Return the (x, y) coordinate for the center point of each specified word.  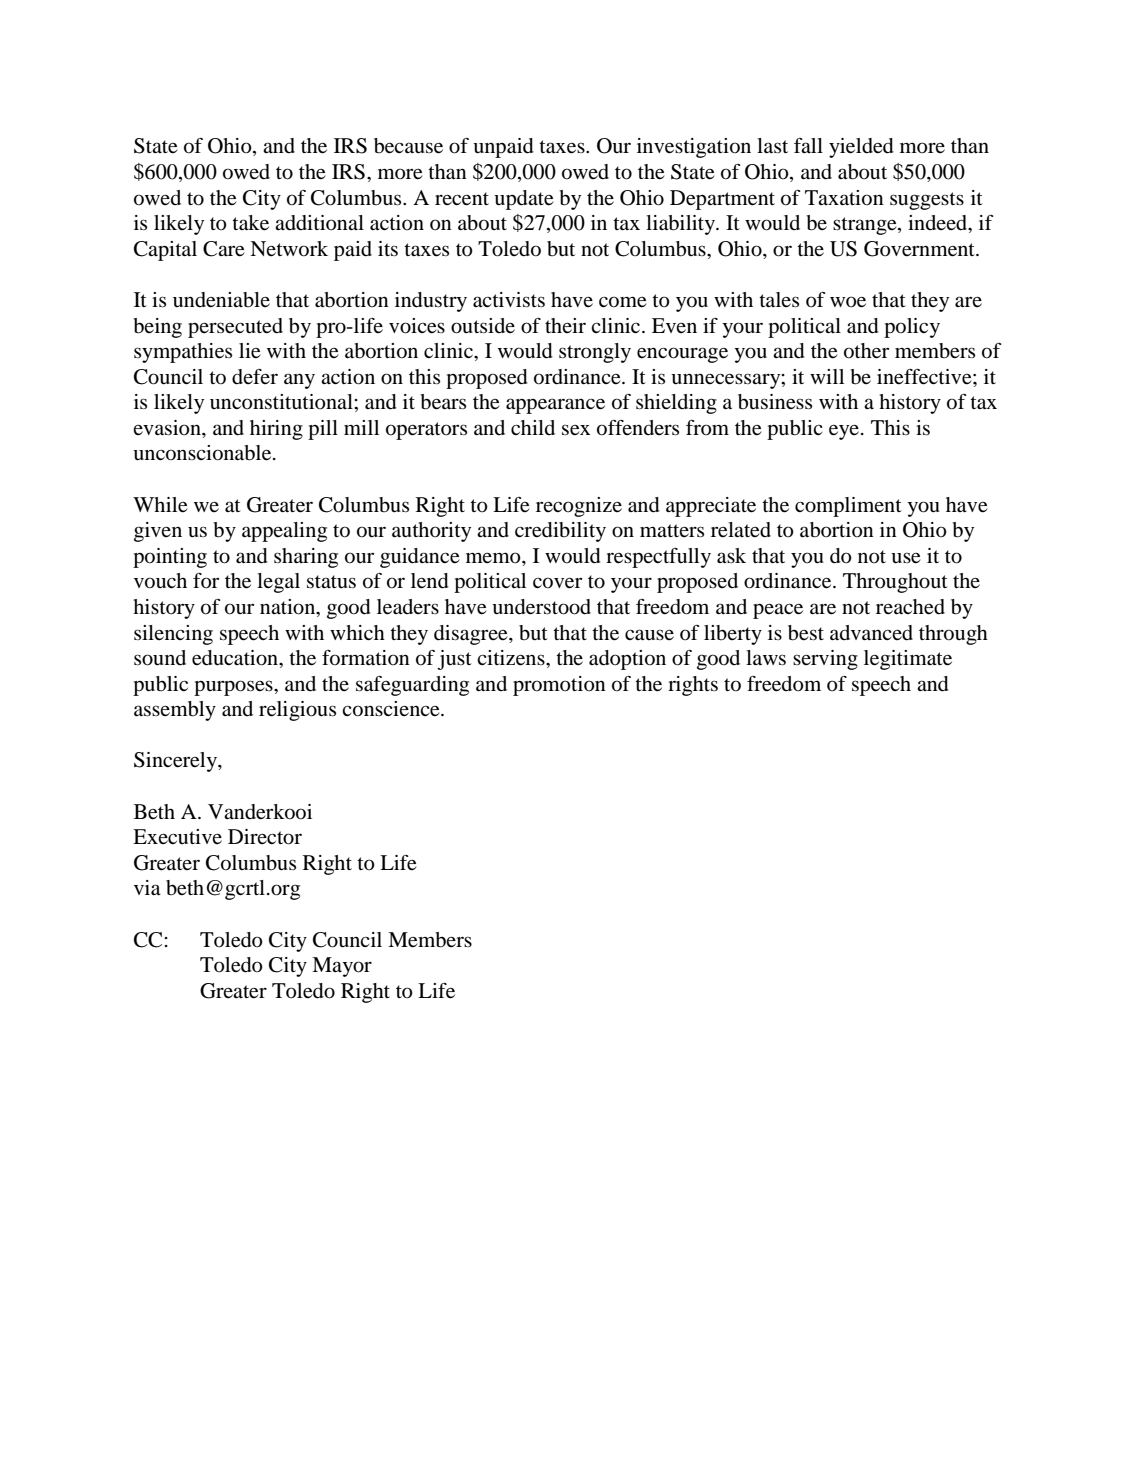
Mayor (342, 967)
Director (265, 837)
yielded (861, 148)
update (524, 200)
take (250, 223)
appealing (284, 532)
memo (494, 558)
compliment (848, 507)
